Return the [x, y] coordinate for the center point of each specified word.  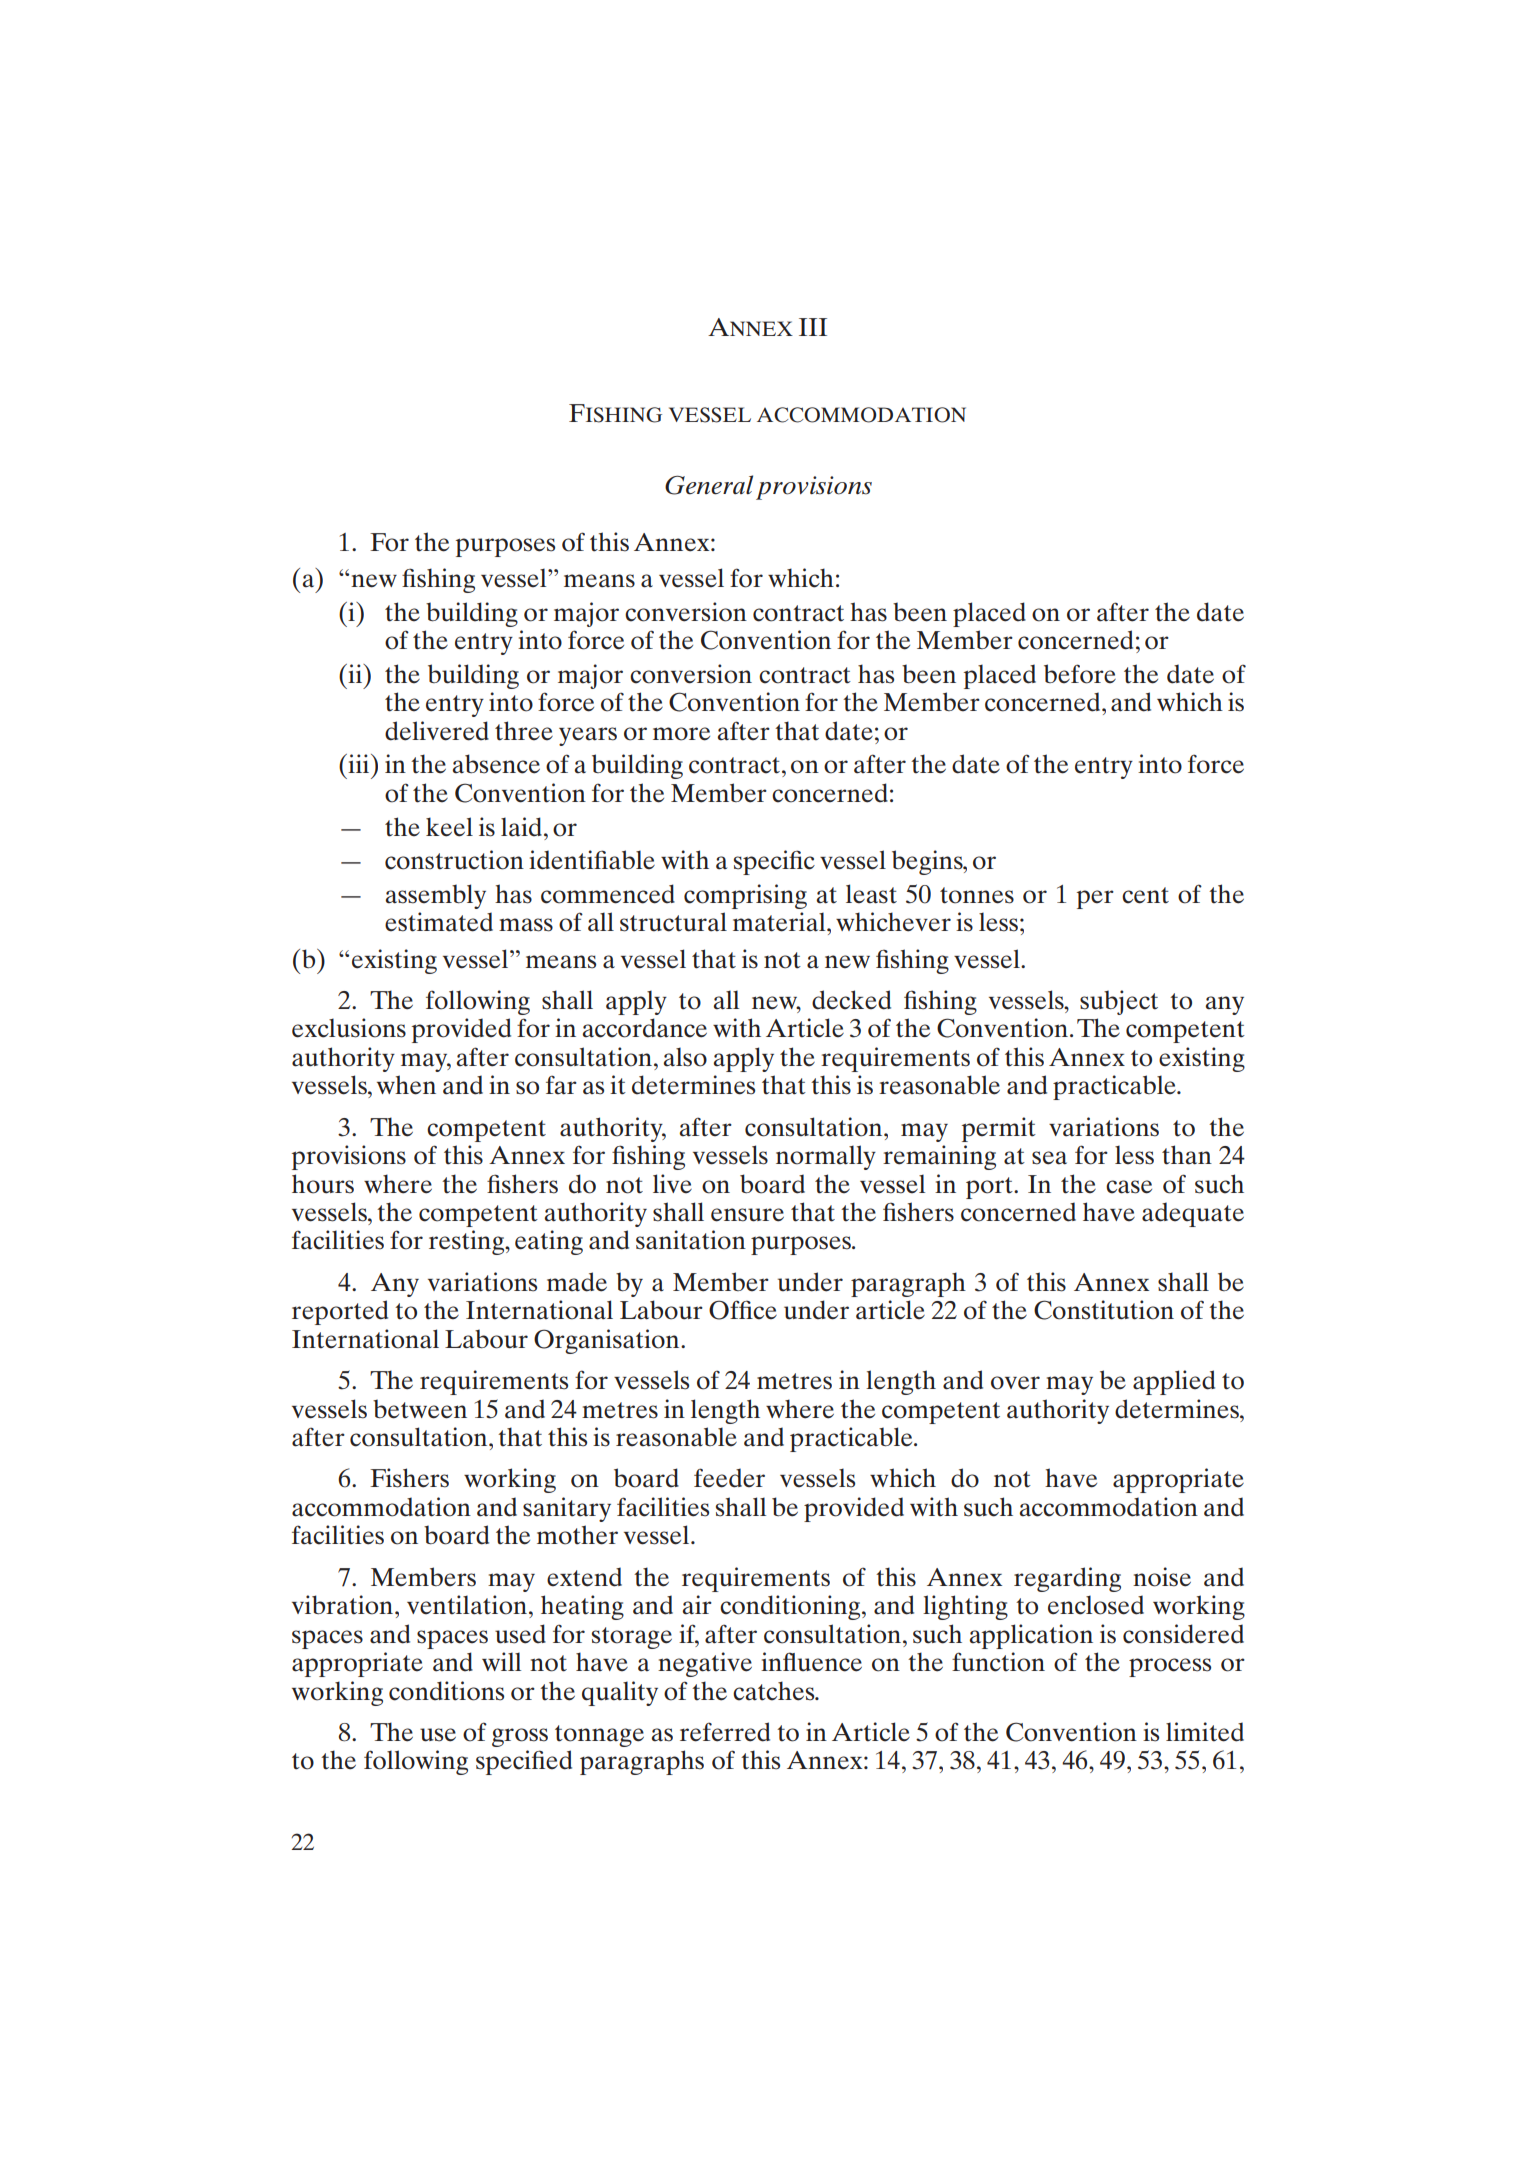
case [1129, 1187]
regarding [1067, 1579]
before [1080, 674]
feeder [729, 1478]
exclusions [349, 1028]
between [420, 1409]
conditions [446, 1691]
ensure [747, 1215]
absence [496, 764]
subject [1119, 1002]
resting [468, 1242]
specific [774, 862]
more [681, 734]
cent [1145, 895]
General [709, 485]
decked [851, 1000]
